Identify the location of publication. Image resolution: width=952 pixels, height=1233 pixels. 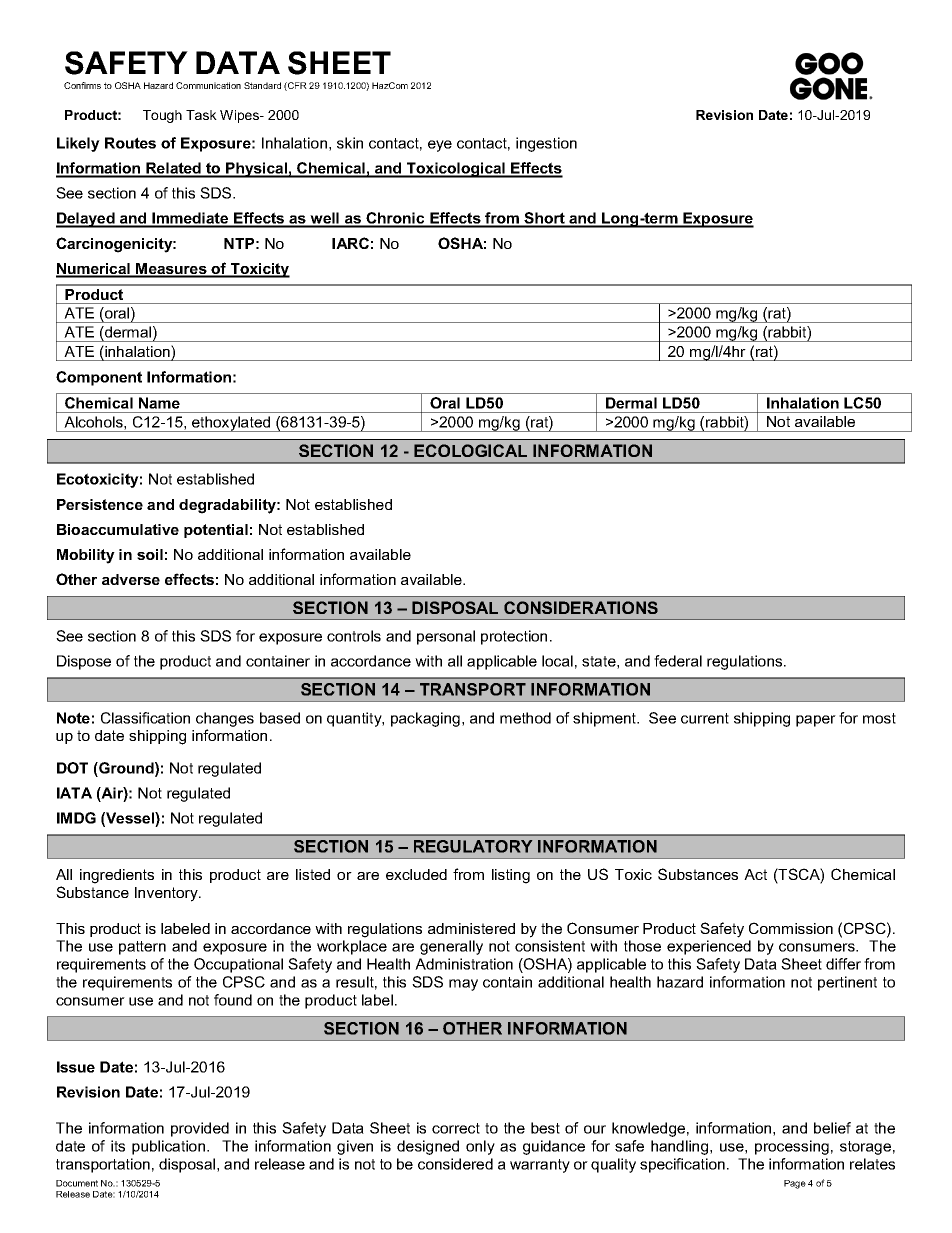
(170, 1147).
